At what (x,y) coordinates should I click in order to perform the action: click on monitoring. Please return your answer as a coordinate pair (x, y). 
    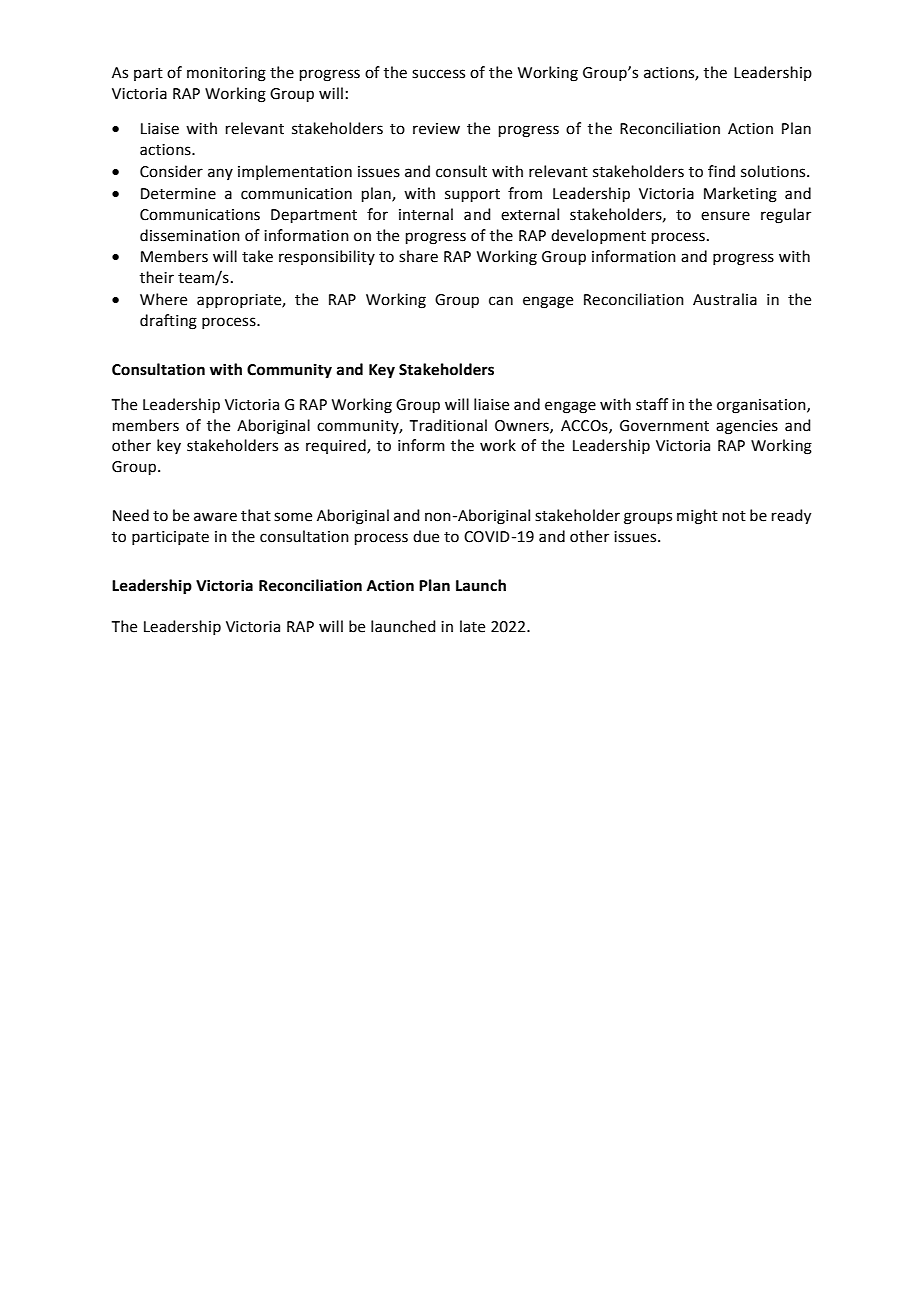
    Looking at the image, I should click on (226, 74).
